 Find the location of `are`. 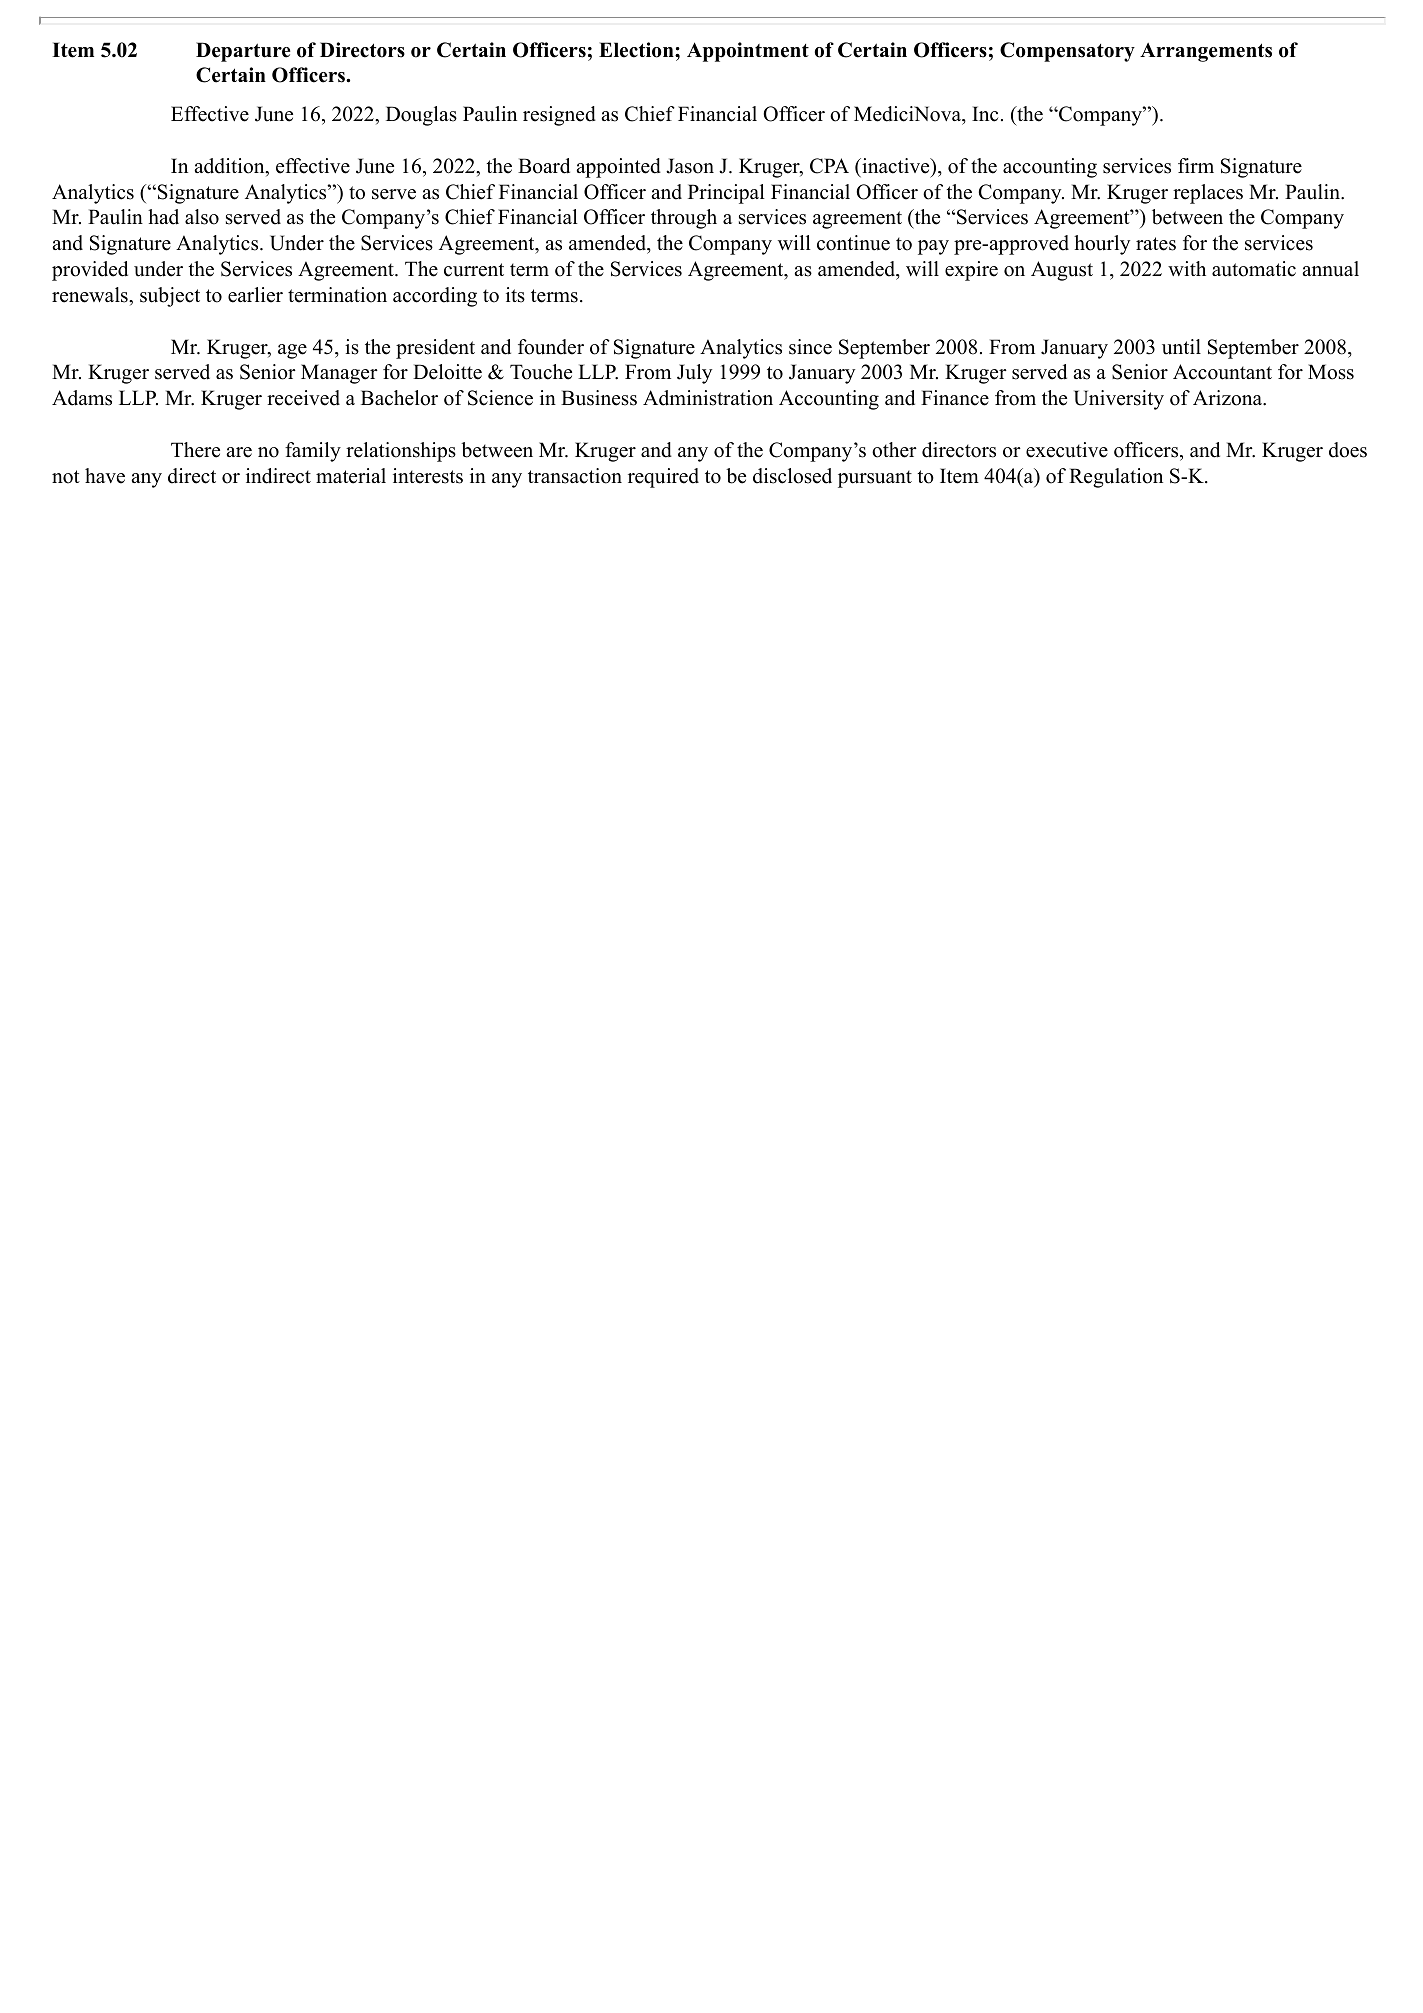

are is located at coordinates (239, 452).
